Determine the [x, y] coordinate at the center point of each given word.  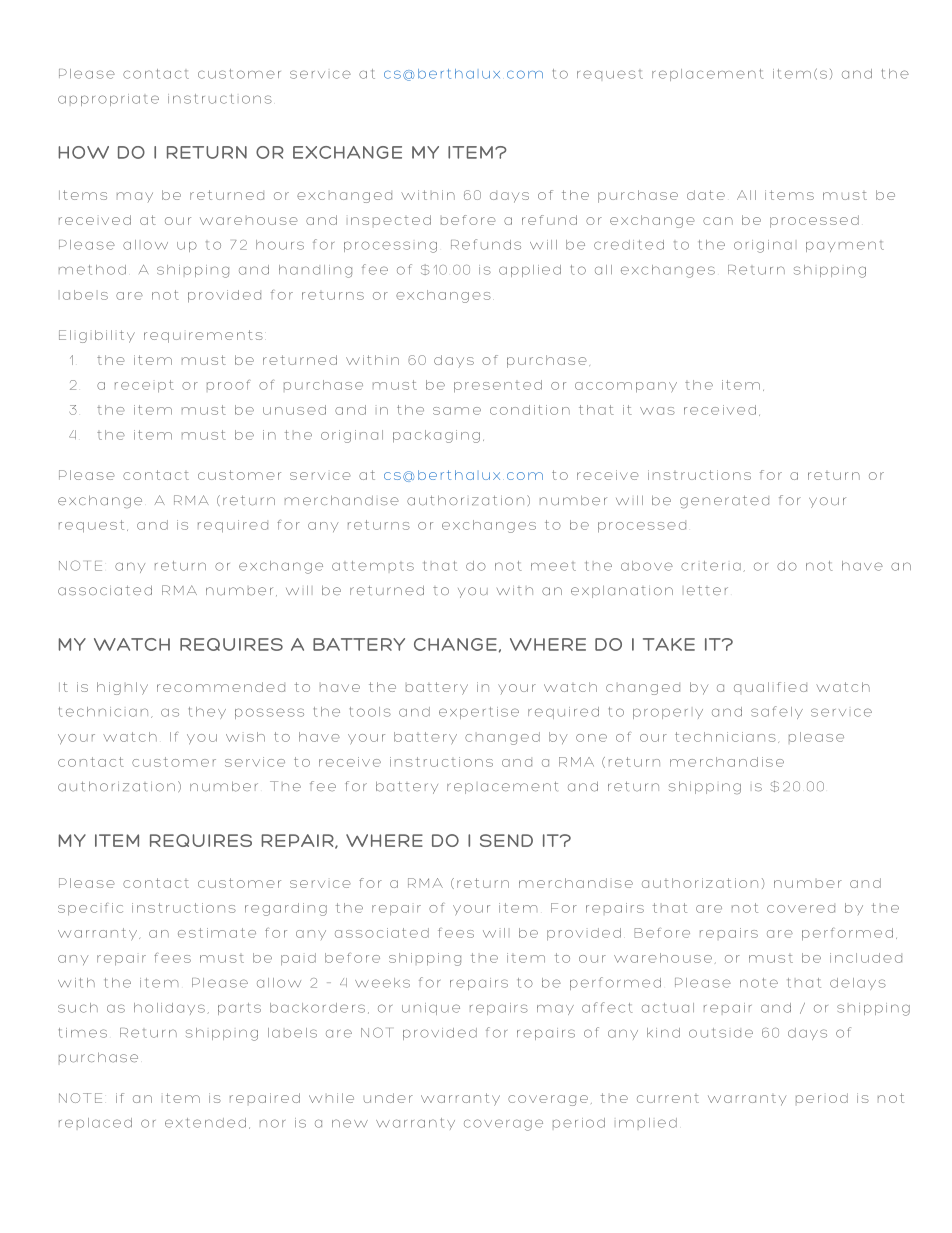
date [706, 195]
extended [205, 1123]
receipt [144, 386]
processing [390, 247]
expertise [479, 713]
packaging [436, 436]
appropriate [108, 100]
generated [724, 502]
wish [245, 737]
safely [777, 712]
